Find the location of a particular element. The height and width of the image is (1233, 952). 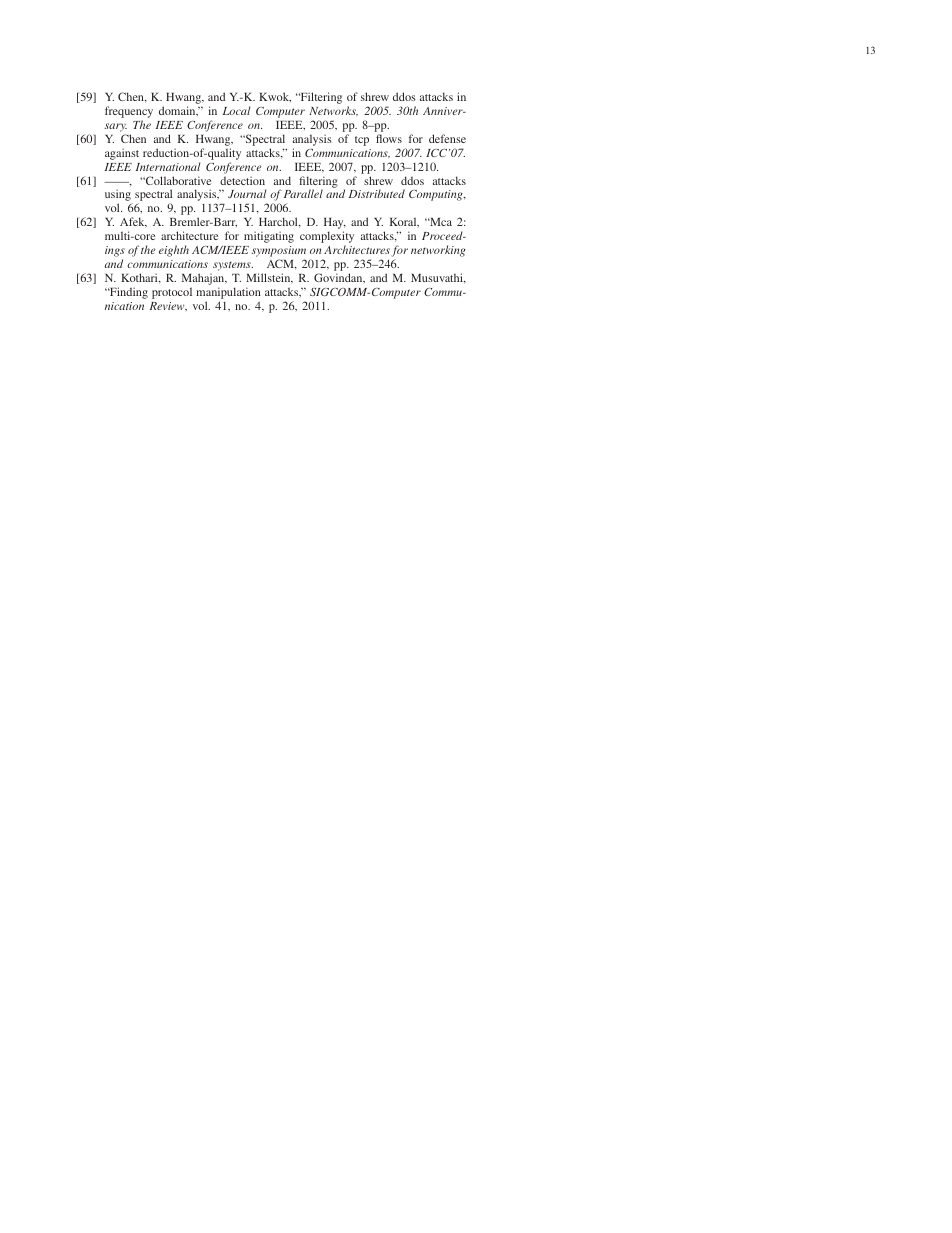

domain is located at coordinates (178, 111).
